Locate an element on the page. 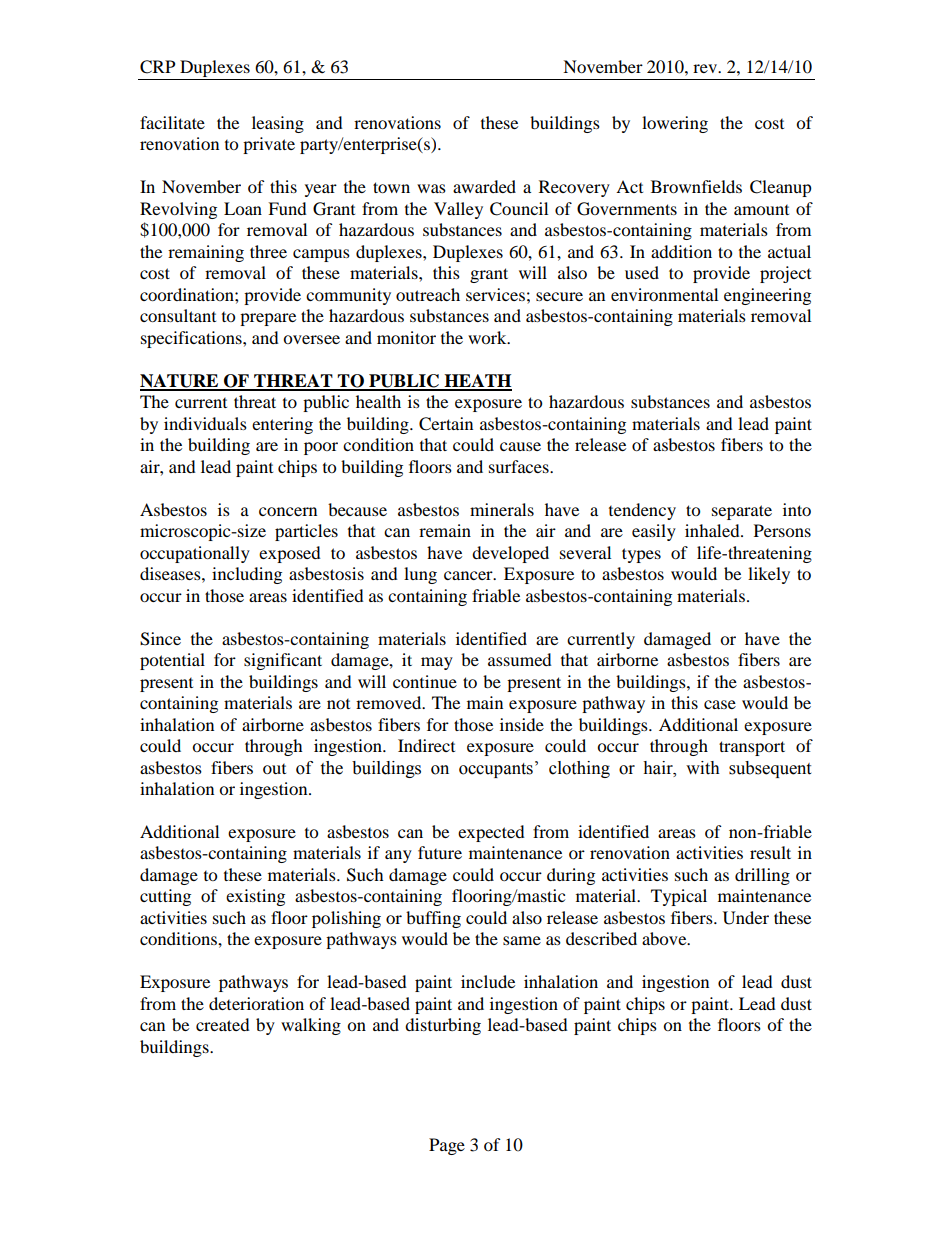 Image resolution: width=952 pixels, height=1233 pixels. awarded is located at coordinates (484, 186).
